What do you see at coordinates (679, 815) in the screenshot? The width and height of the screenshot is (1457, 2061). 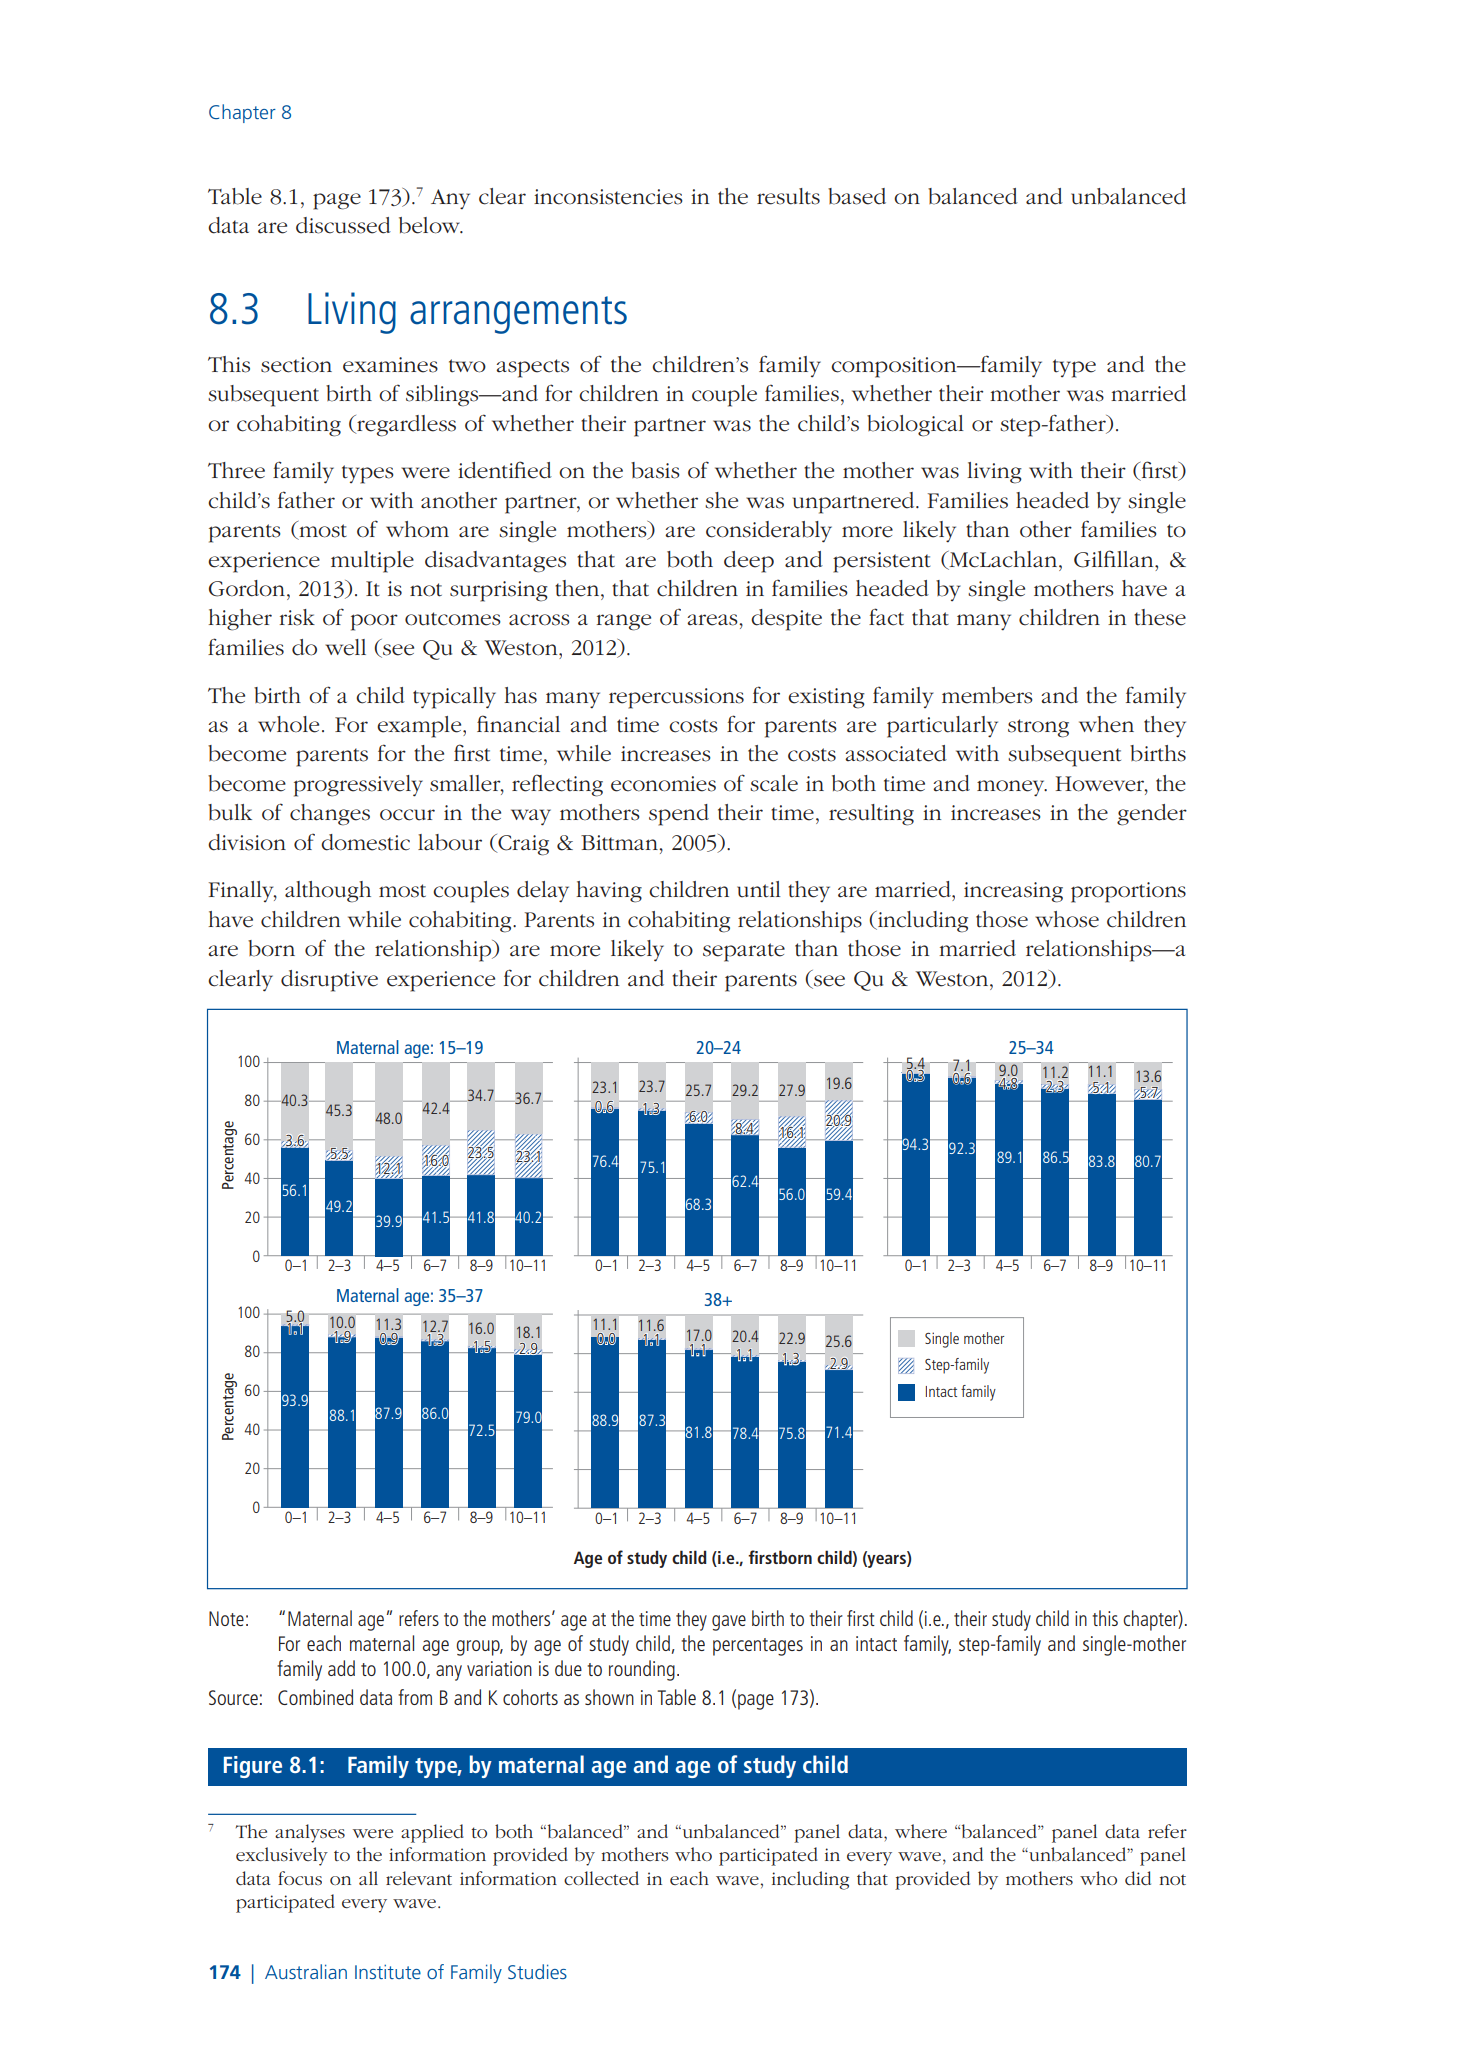 I see `spend` at bounding box center [679, 815].
